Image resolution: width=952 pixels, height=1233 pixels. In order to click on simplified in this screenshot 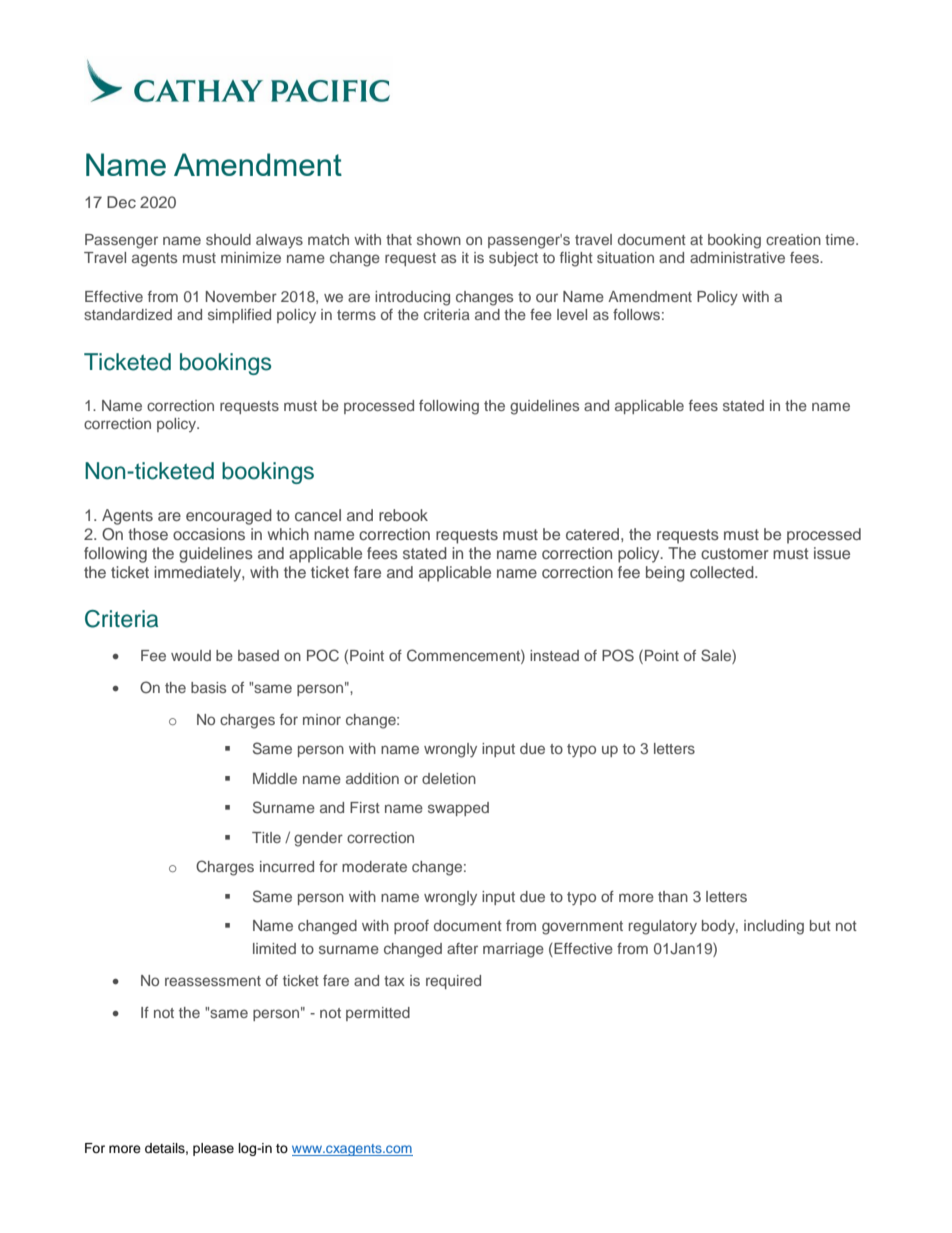, I will do `click(239, 316)`.
